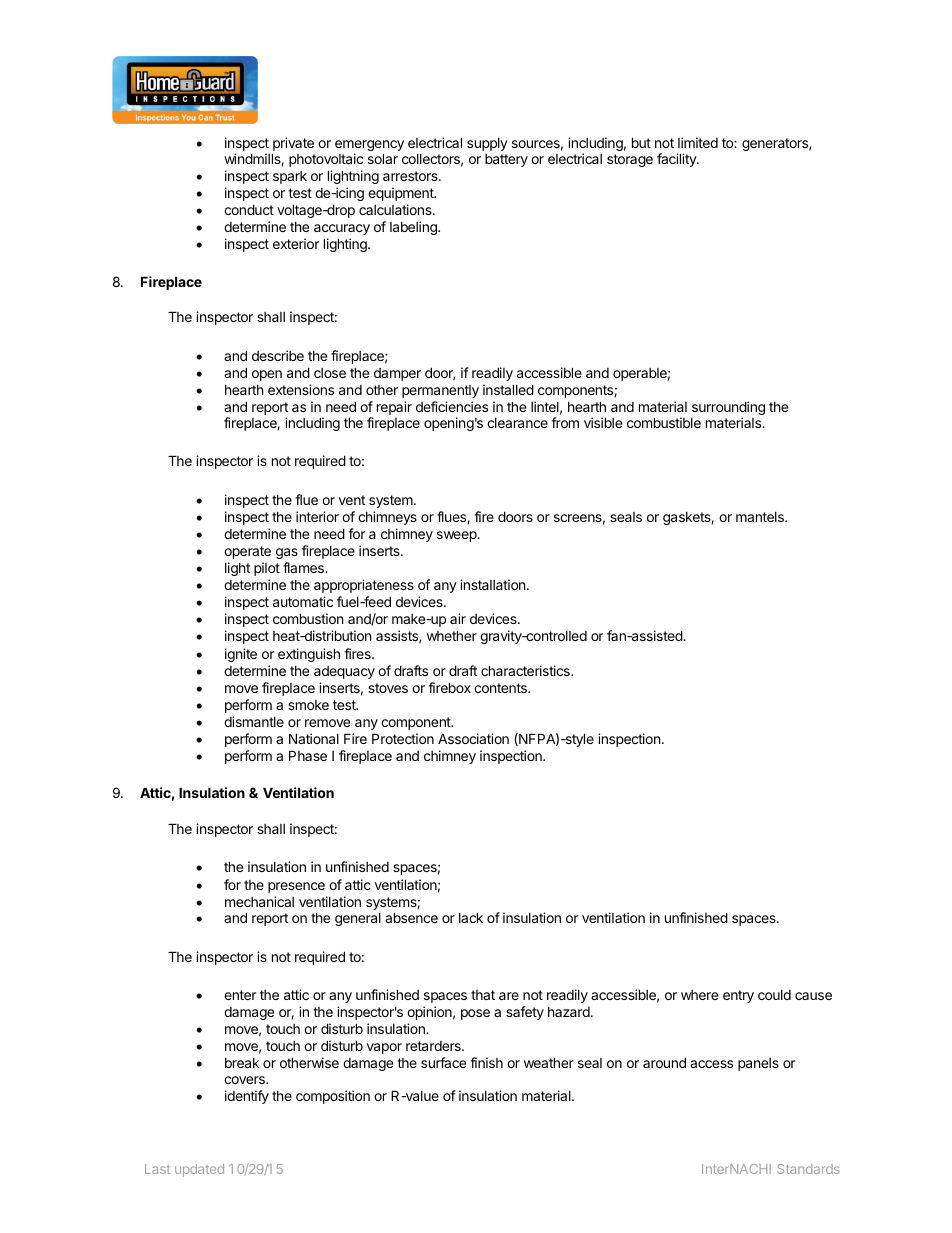 The width and height of the screenshot is (952, 1233). Describe the element at coordinates (473, 738) in the screenshot. I see `Association` at that location.
